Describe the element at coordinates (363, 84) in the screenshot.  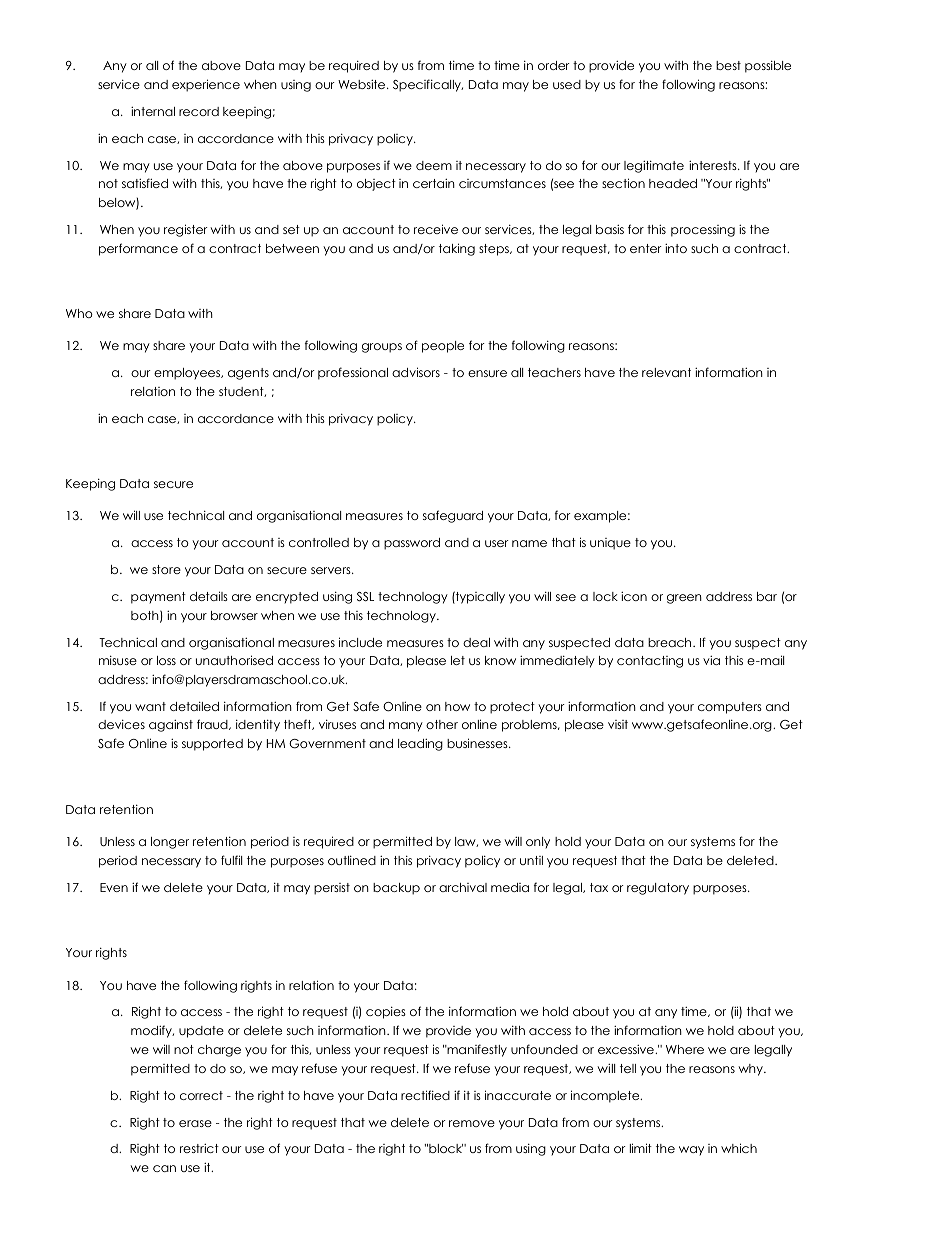
I see `Website` at that location.
